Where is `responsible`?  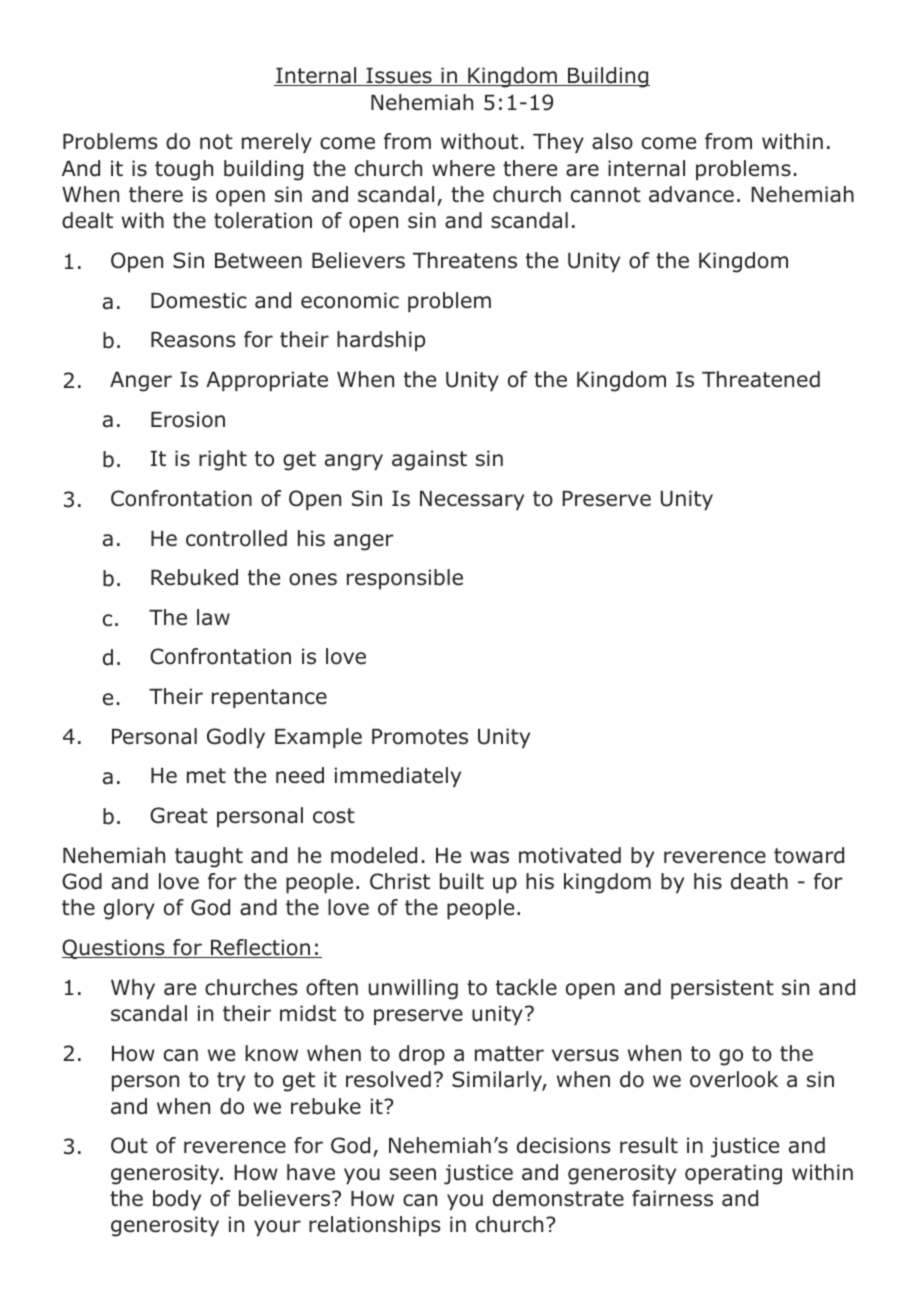
responsible is located at coordinates (405, 579).
